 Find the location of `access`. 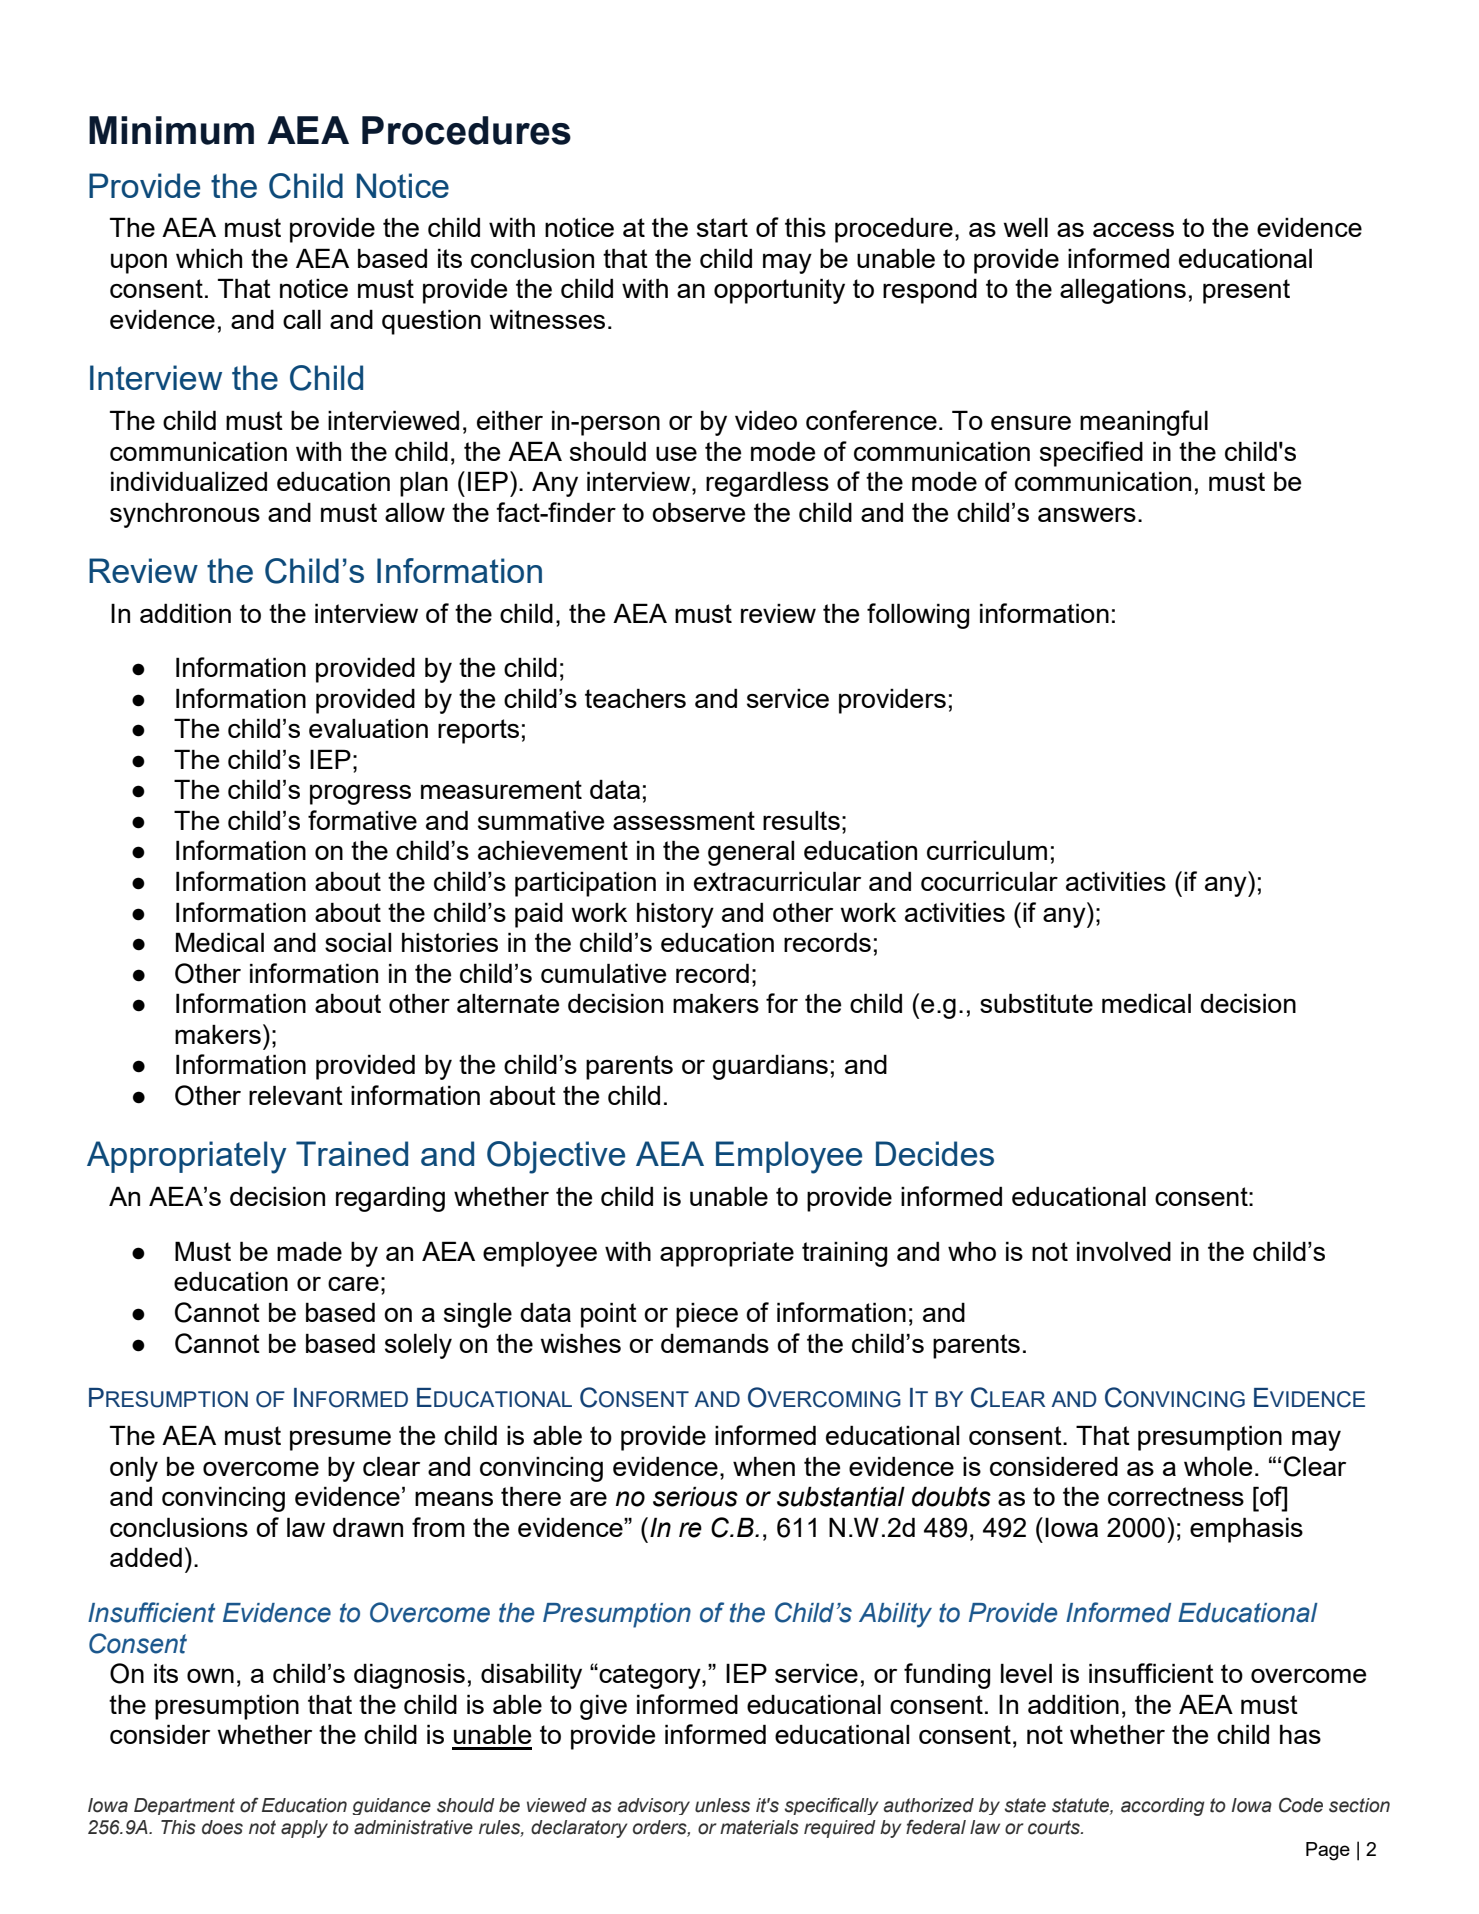

access is located at coordinates (1133, 230).
